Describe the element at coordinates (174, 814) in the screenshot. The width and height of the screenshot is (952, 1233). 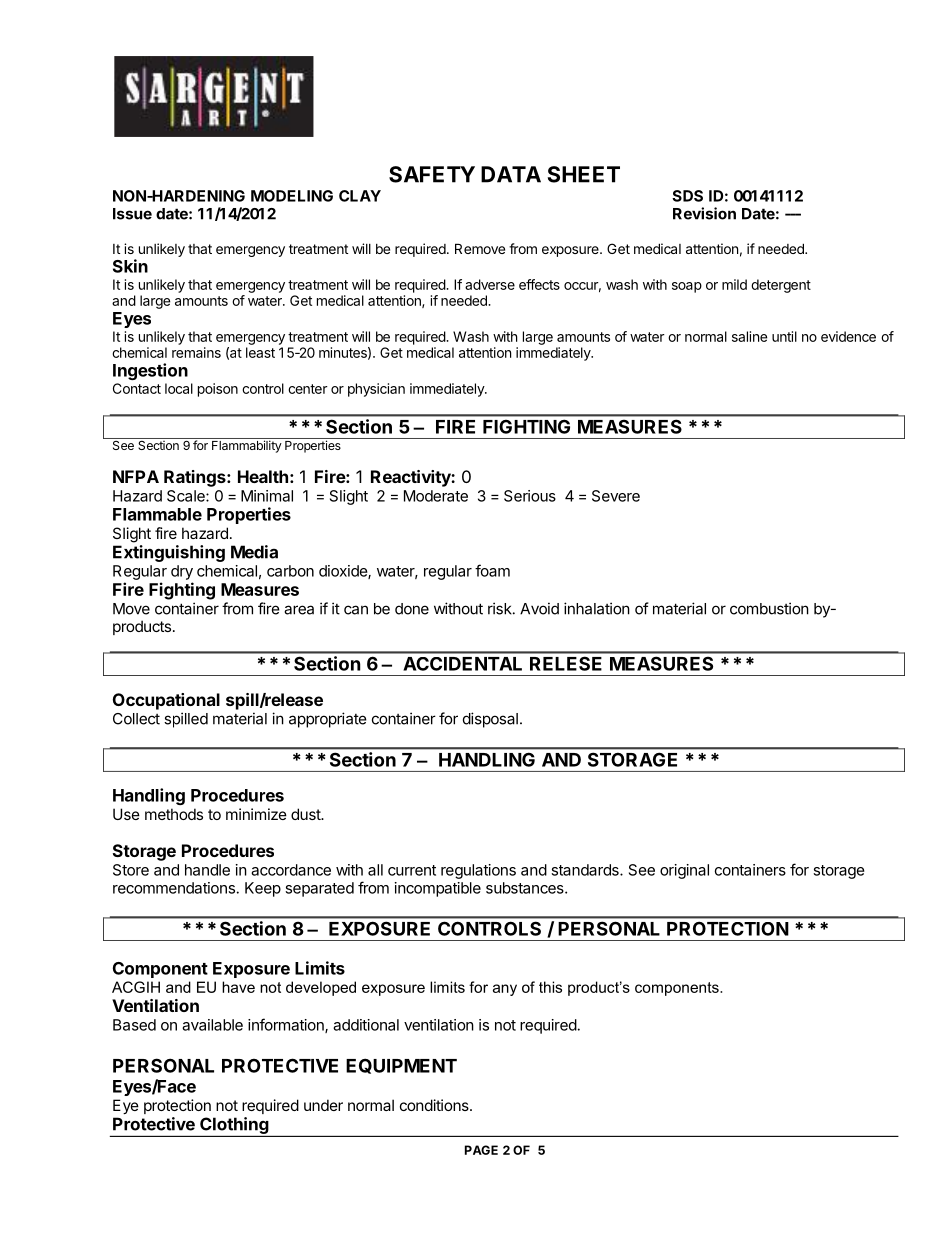
I see `methods` at that location.
